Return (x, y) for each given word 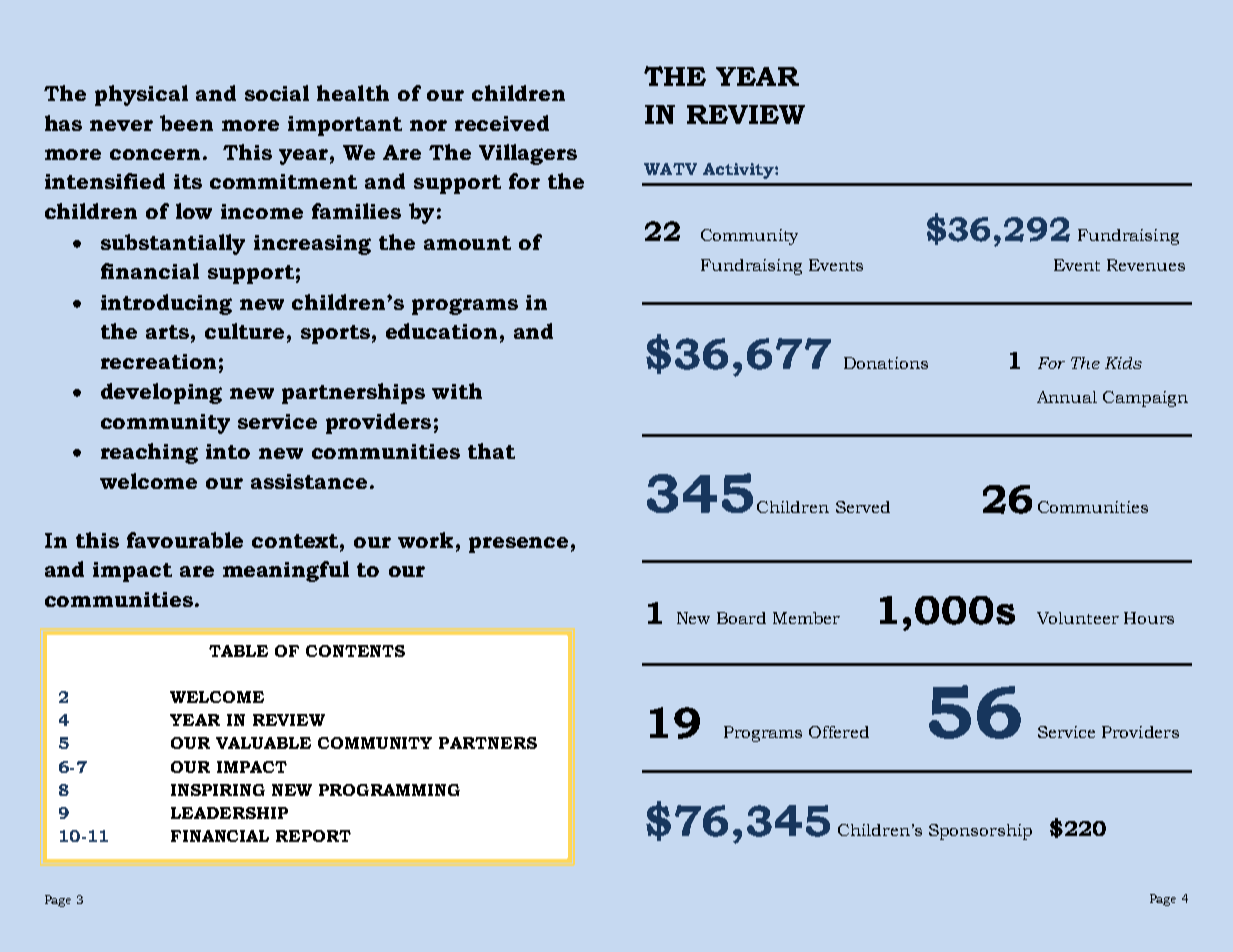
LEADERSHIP (229, 813)
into (228, 451)
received (502, 123)
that (491, 451)
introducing (166, 304)
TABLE (238, 651)
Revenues (1146, 265)
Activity (739, 171)
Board (741, 618)
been (186, 123)
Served (863, 507)
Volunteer (1078, 618)
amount (467, 243)
